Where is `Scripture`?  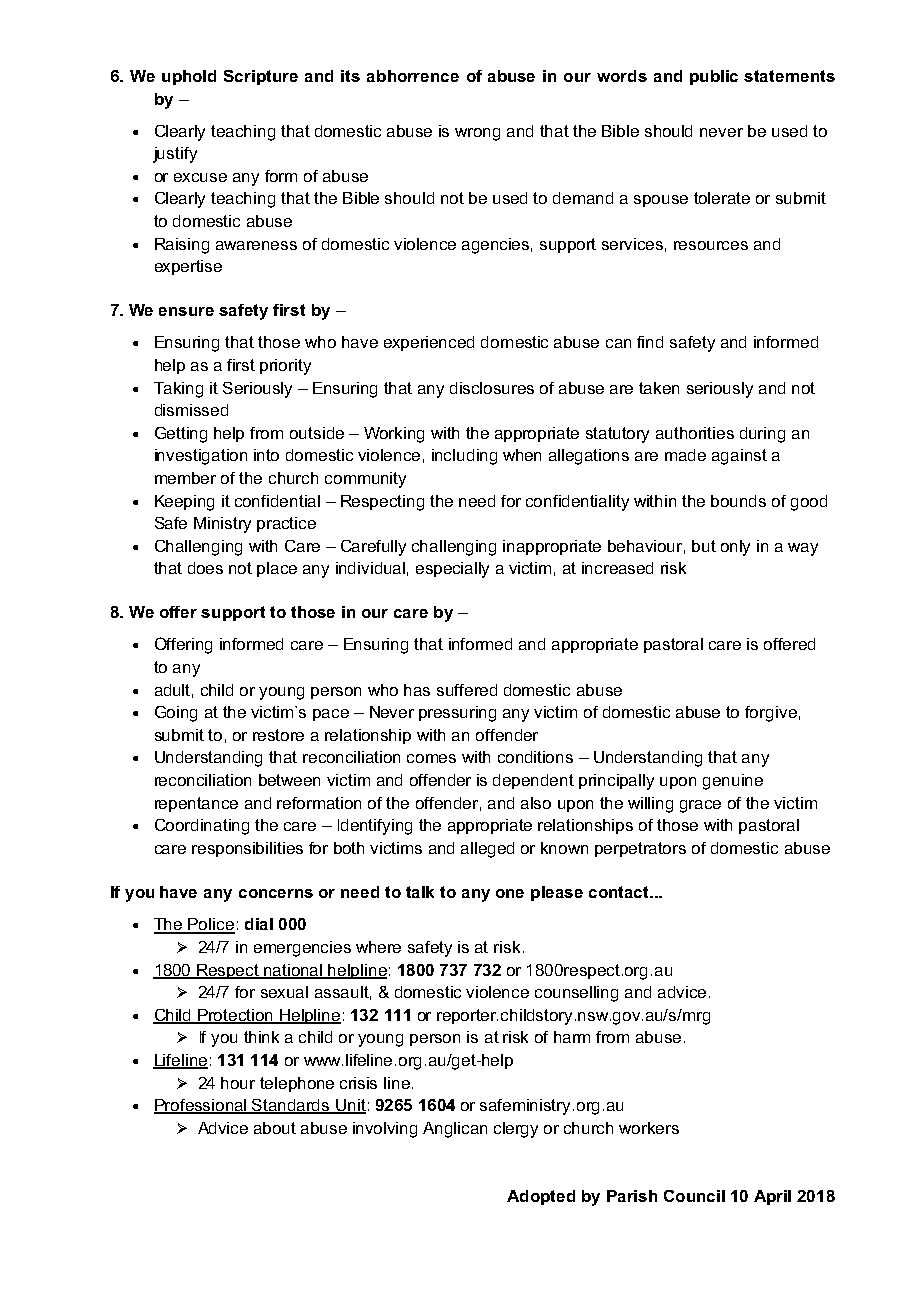
Scripture is located at coordinates (261, 77).
